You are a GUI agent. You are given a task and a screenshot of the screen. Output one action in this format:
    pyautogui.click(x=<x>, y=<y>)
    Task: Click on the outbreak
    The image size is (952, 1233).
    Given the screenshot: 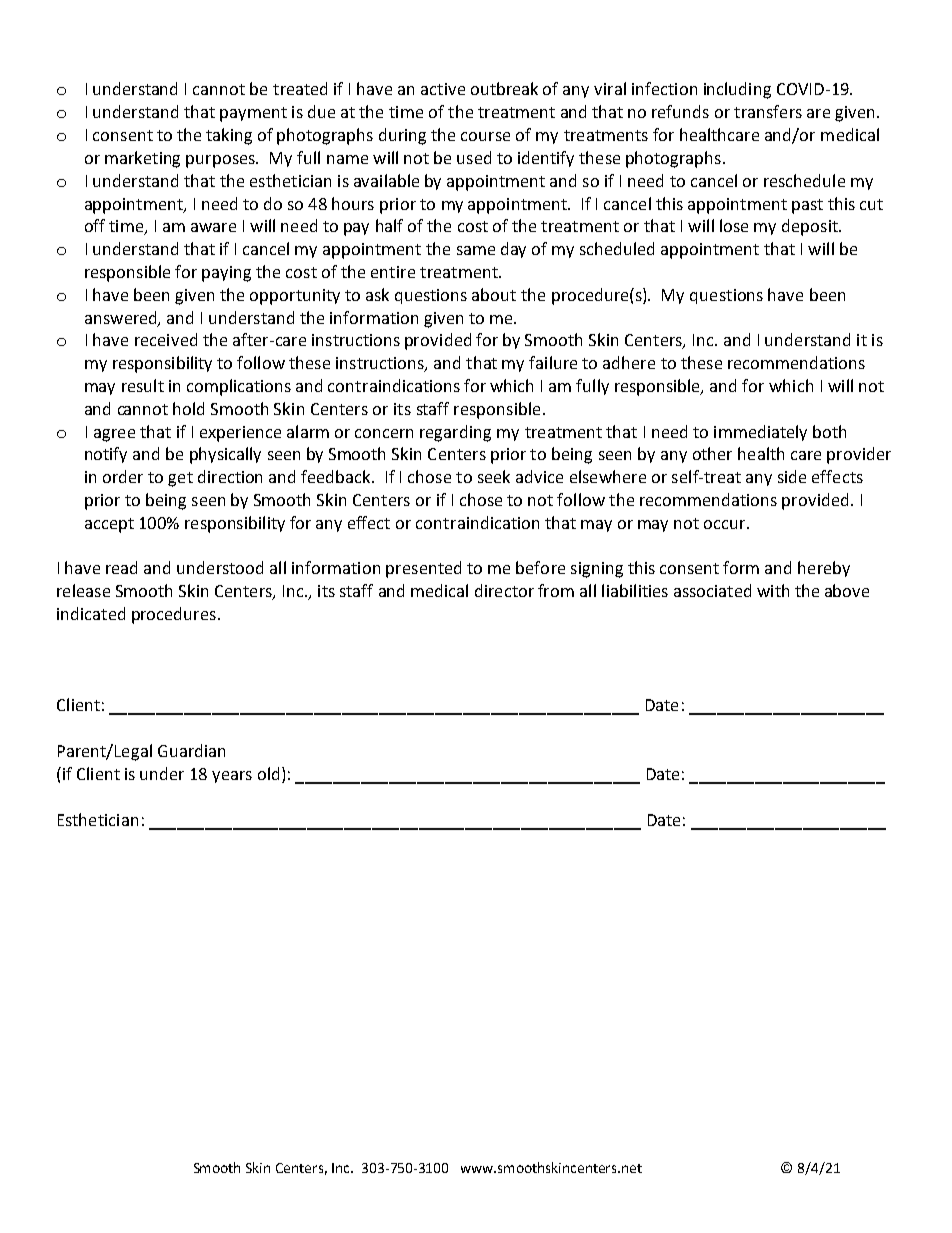 What is the action you would take?
    pyautogui.click(x=504, y=88)
